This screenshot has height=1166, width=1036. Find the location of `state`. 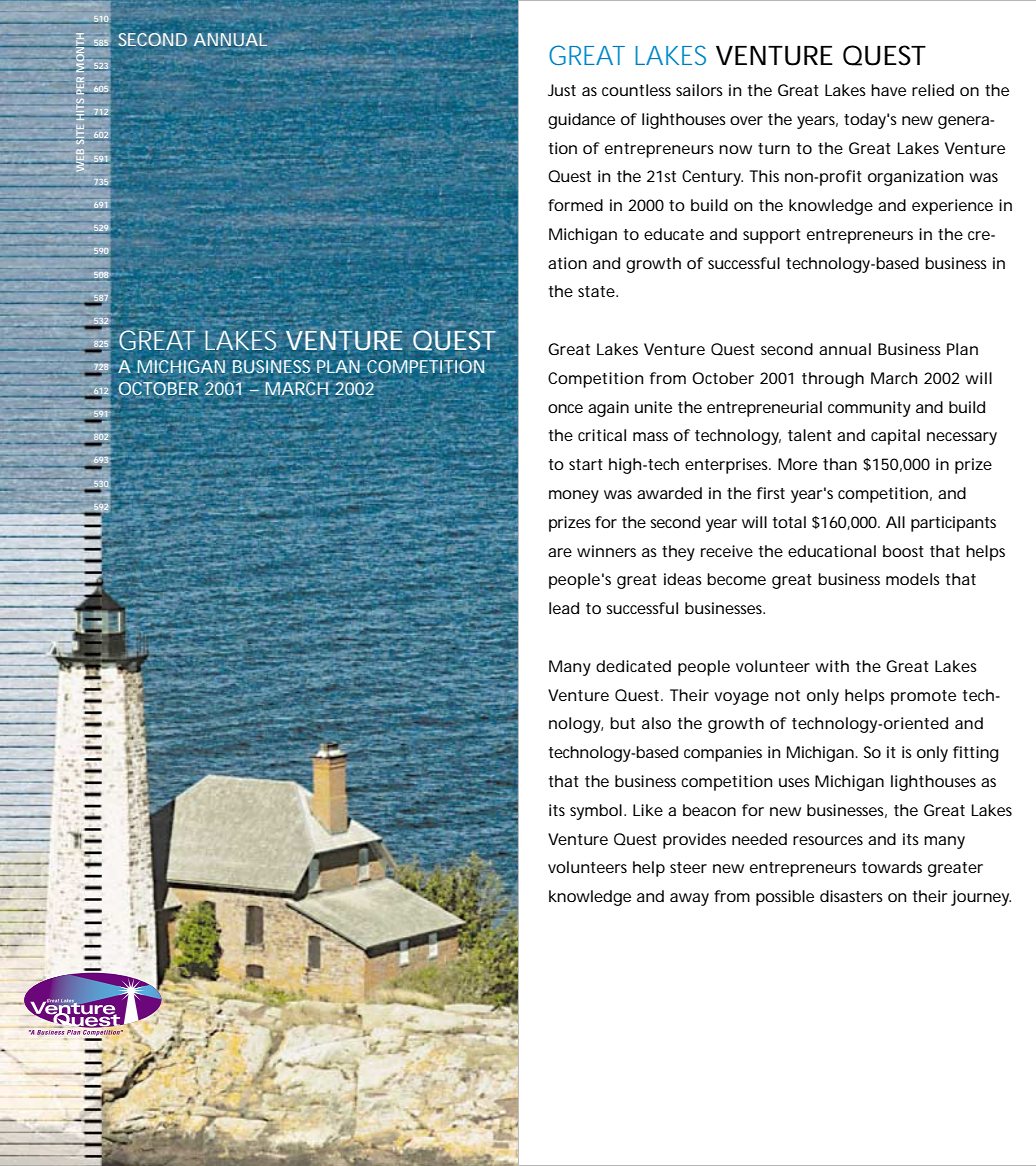

state is located at coordinates (596, 291).
